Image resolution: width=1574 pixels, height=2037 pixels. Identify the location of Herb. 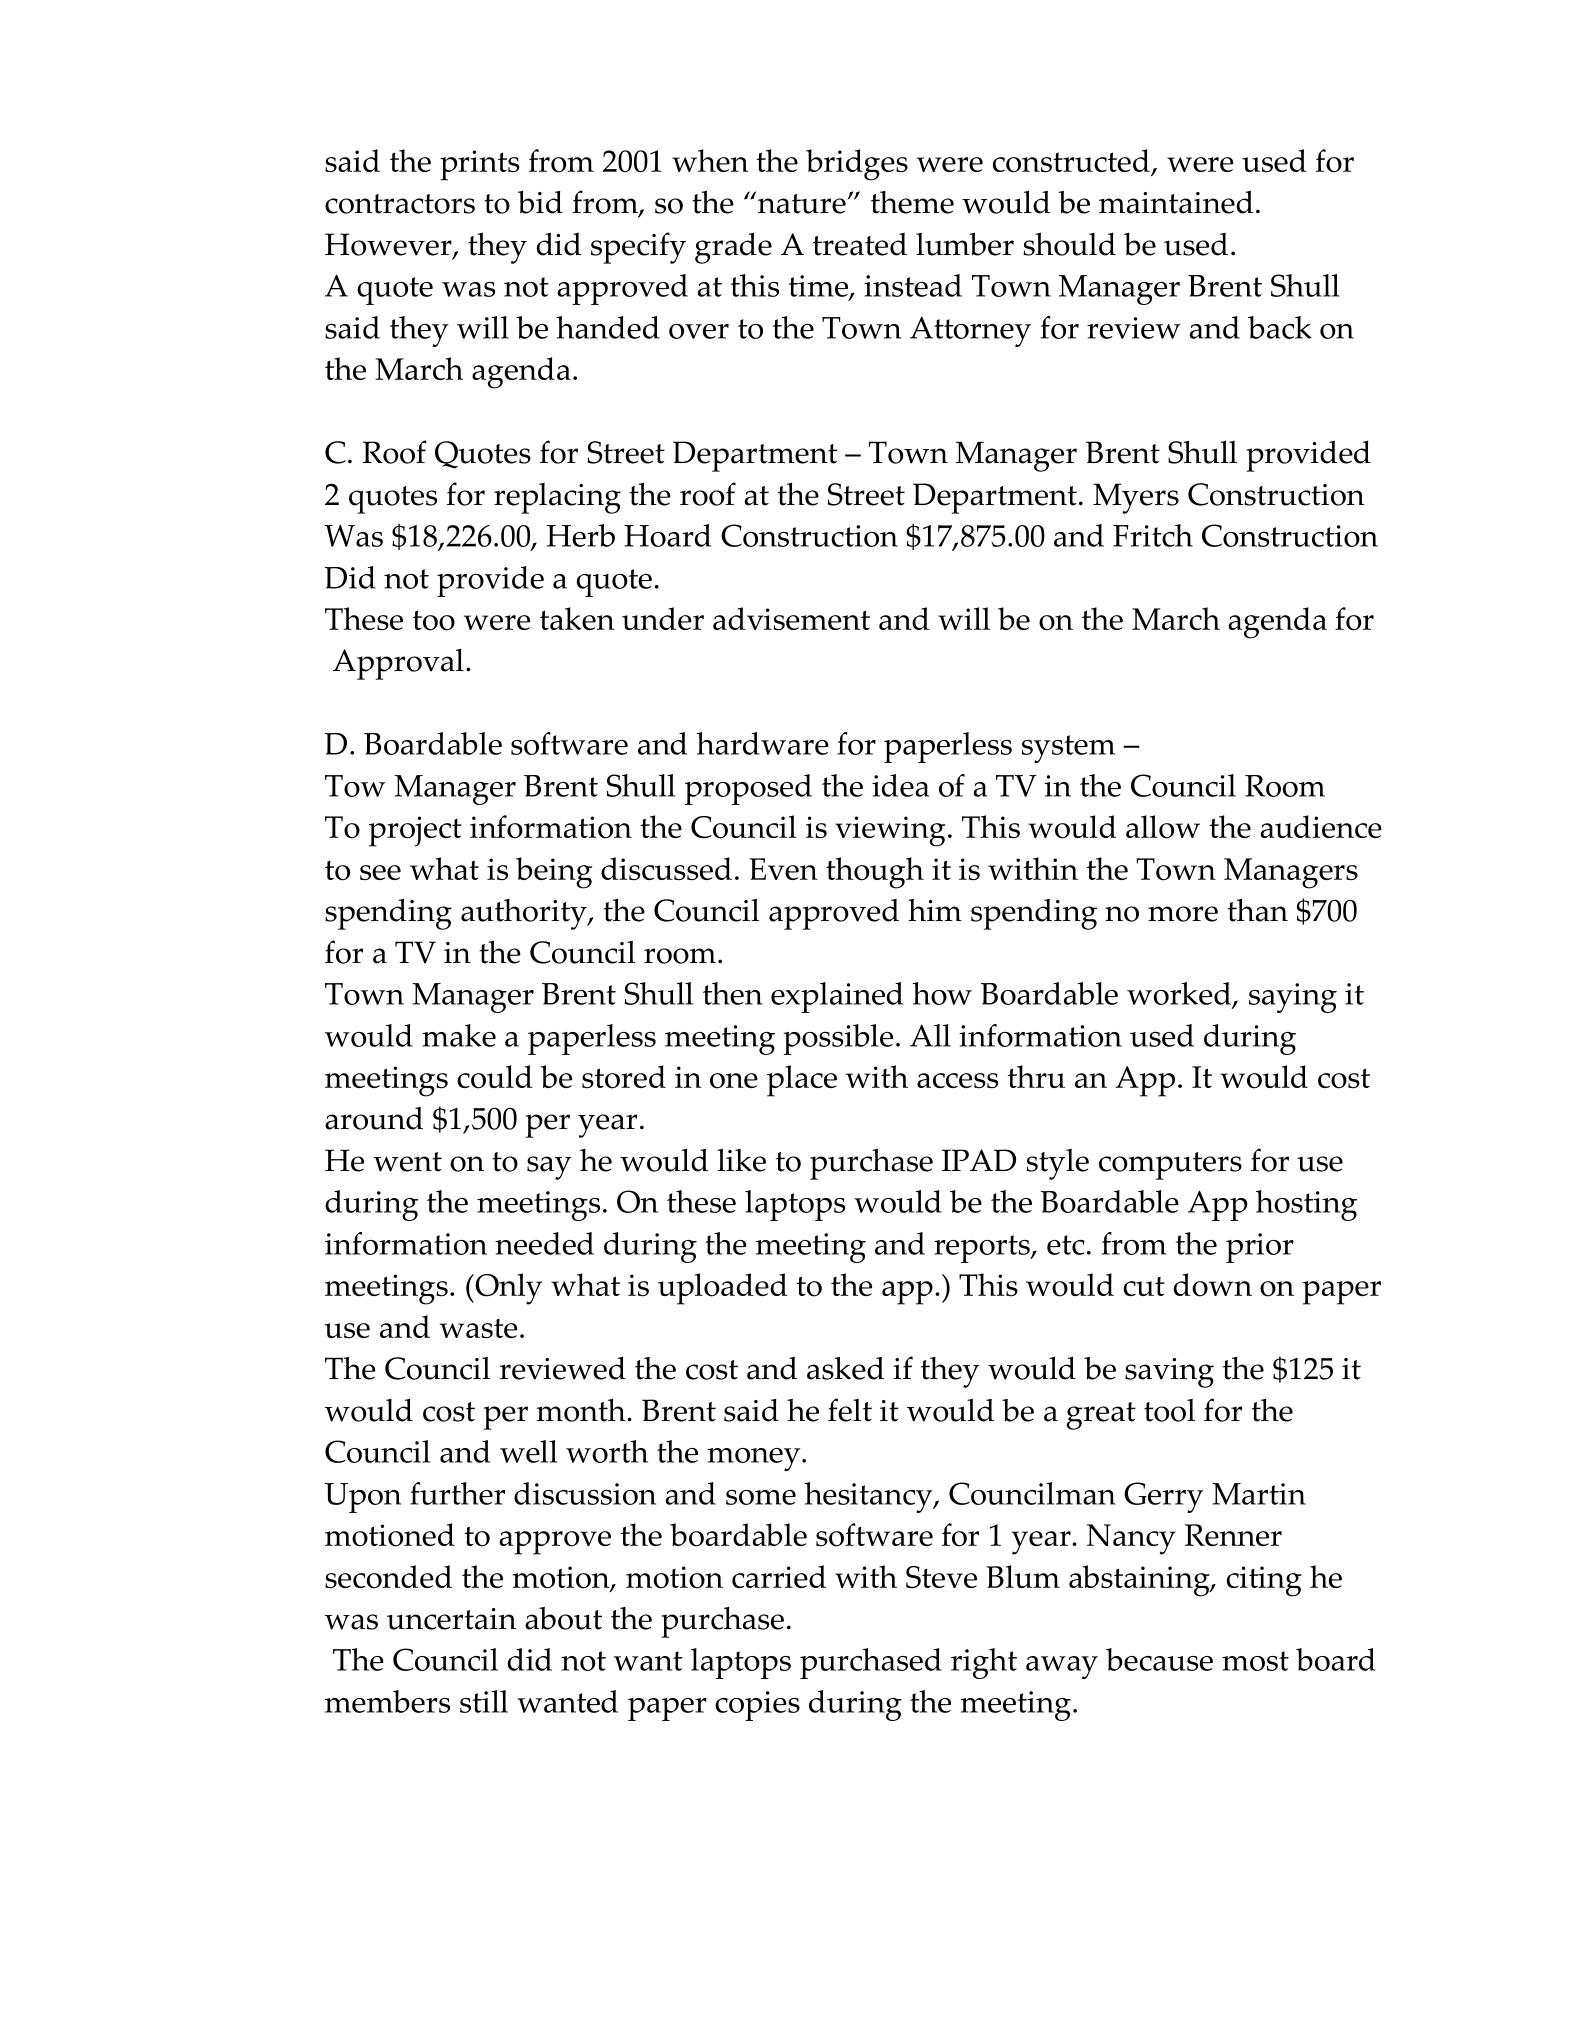
(580, 535).
